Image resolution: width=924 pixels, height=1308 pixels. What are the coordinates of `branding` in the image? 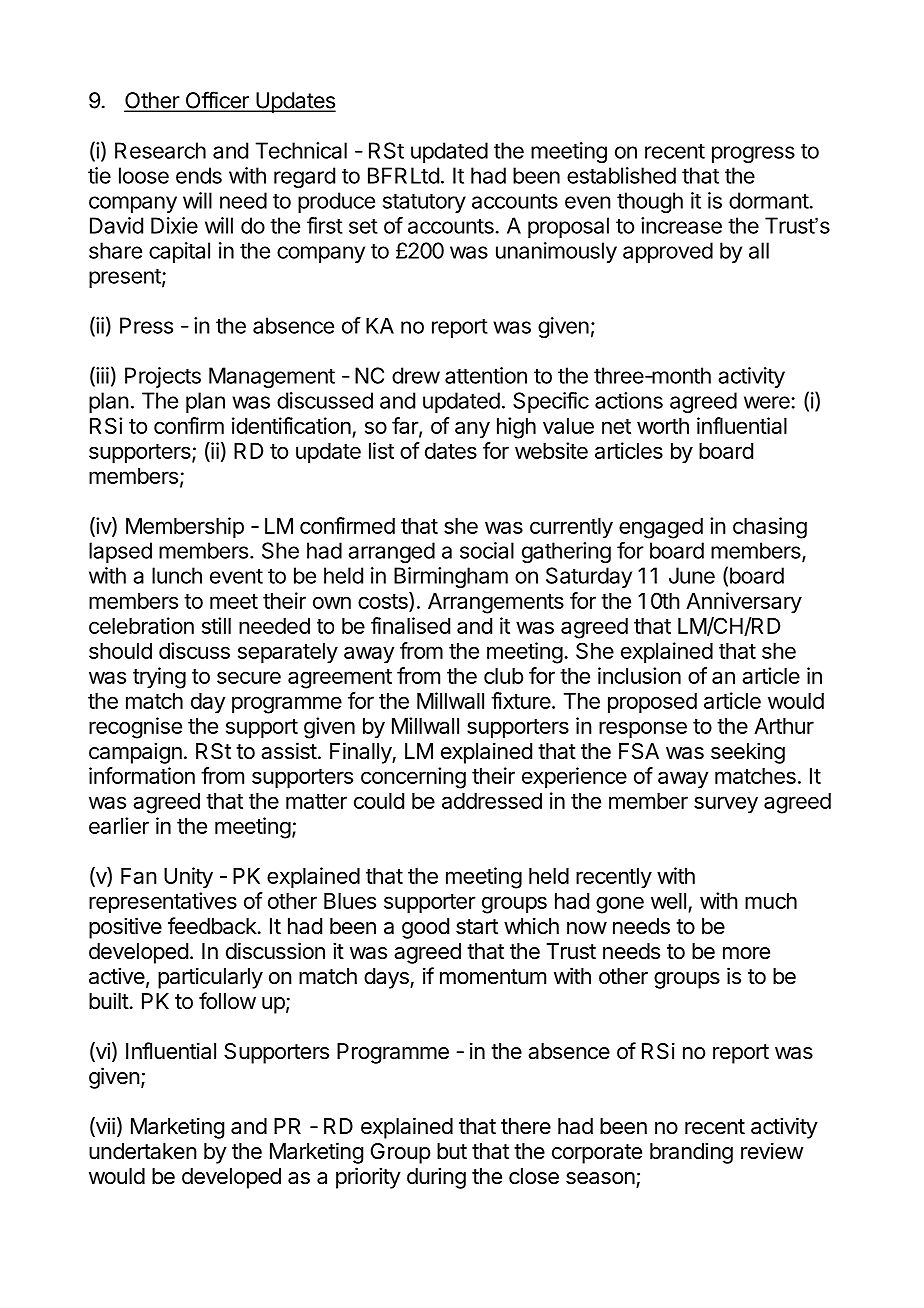 It's located at (691, 1153).
